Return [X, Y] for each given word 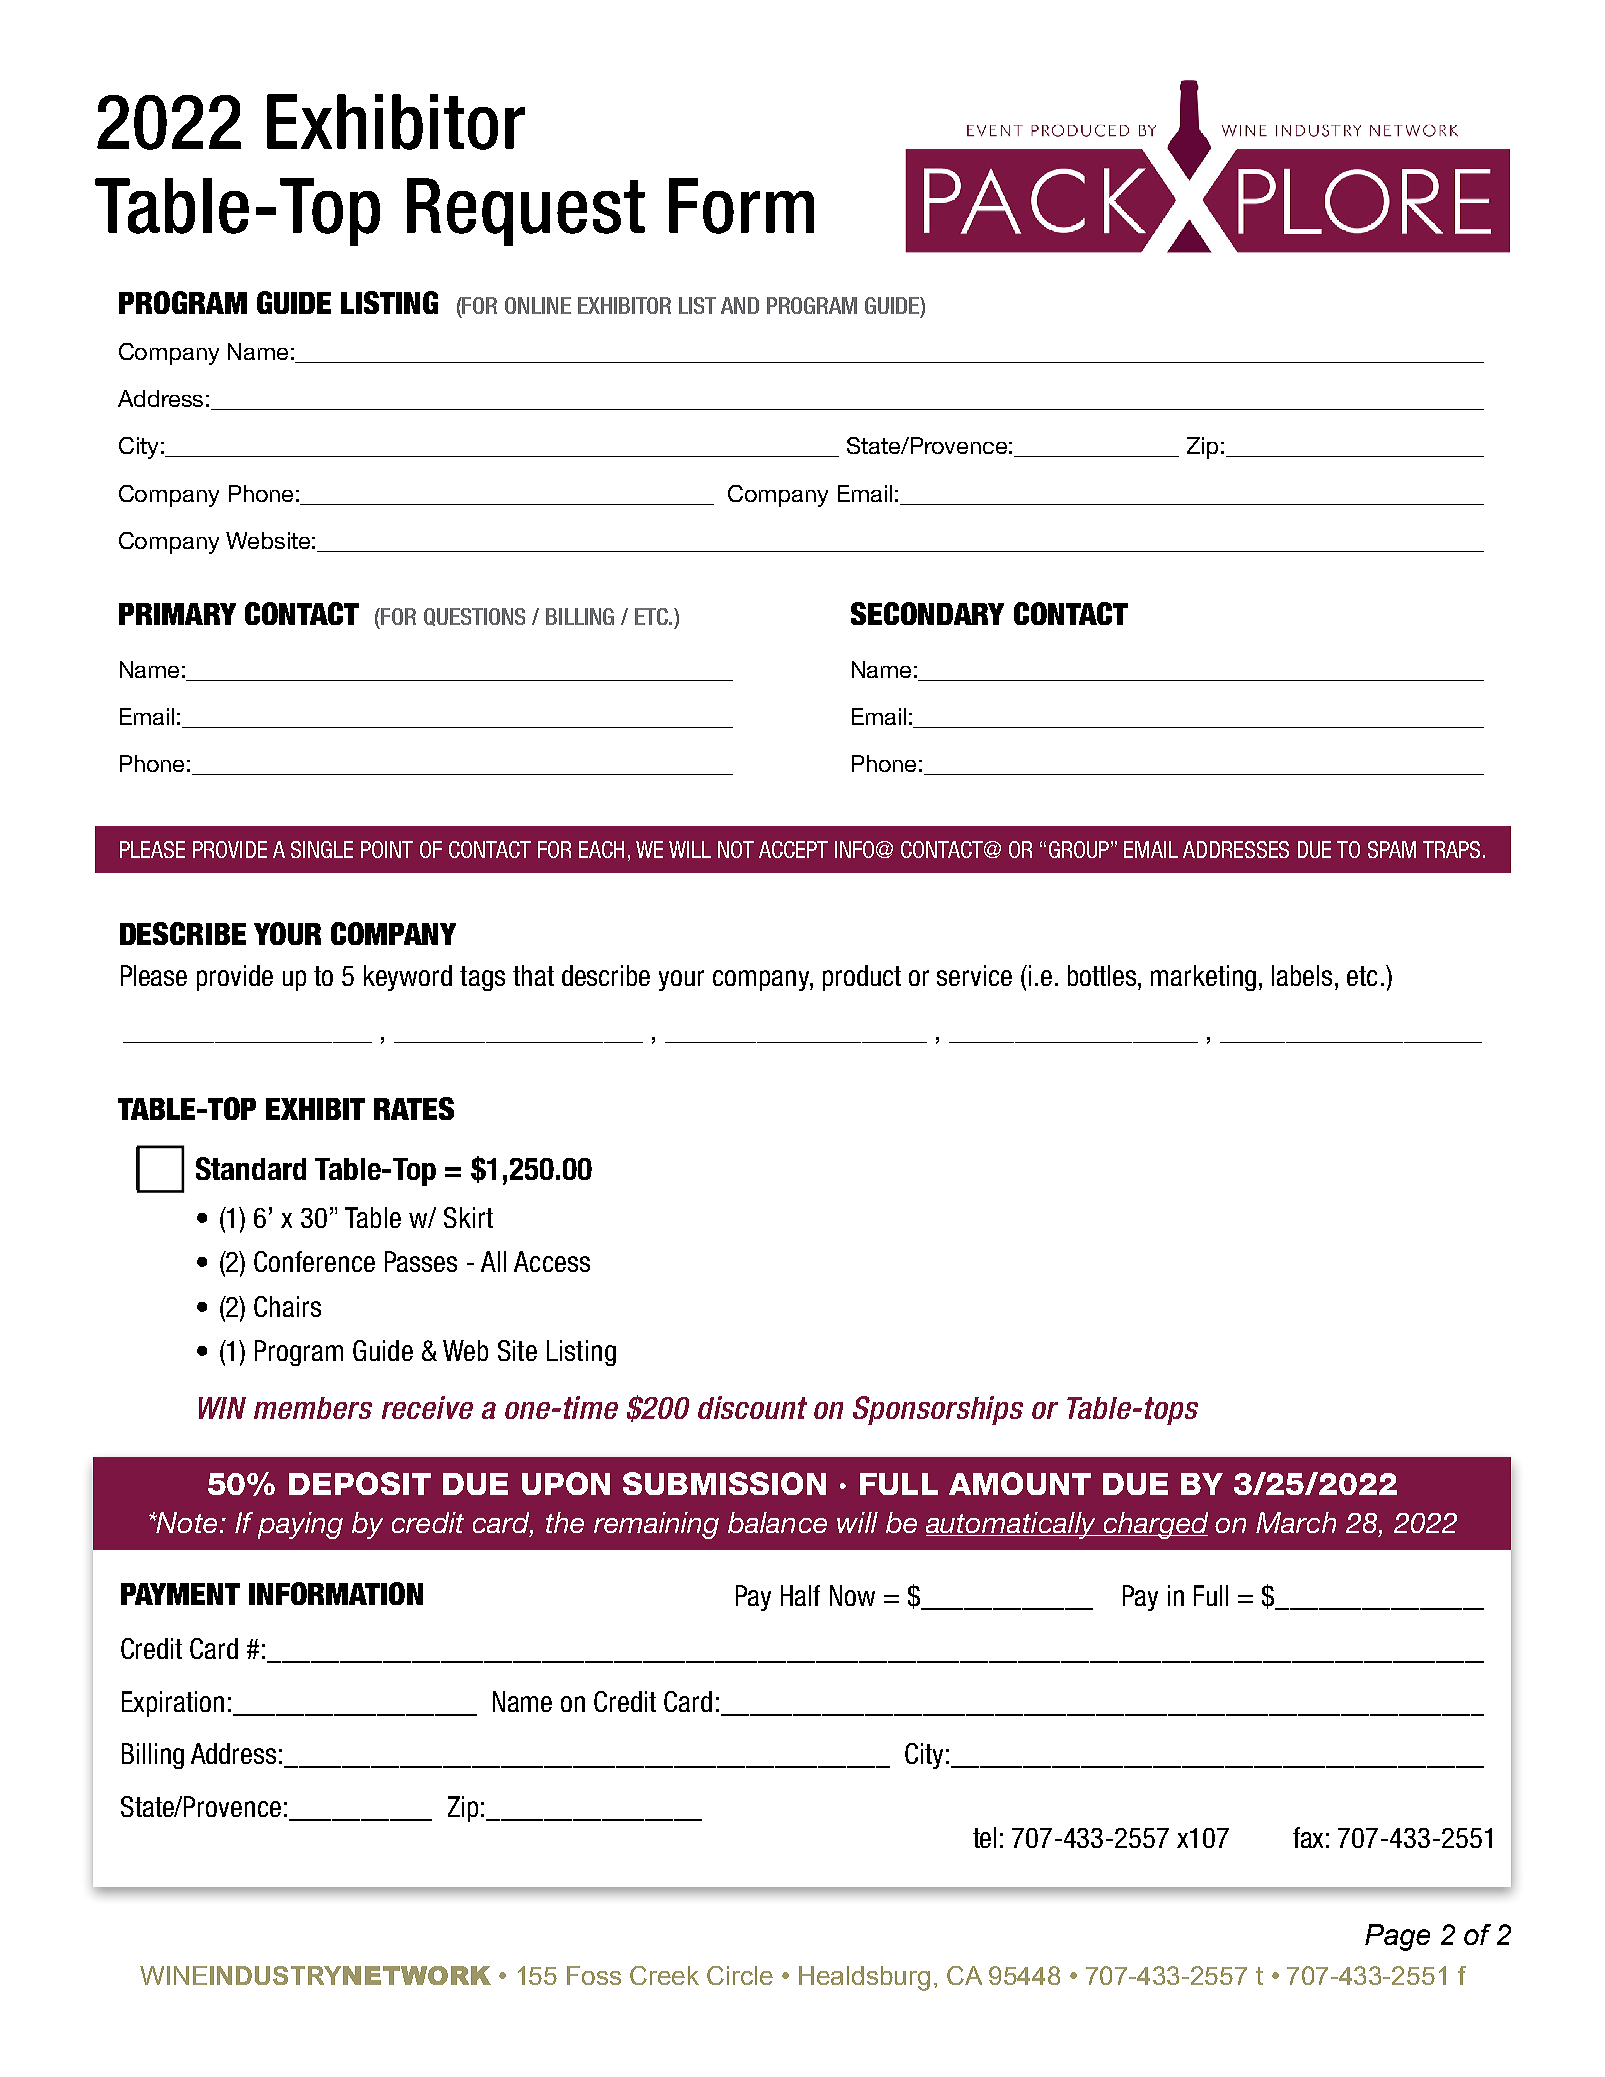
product [862, 978]
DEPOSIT [360, 1483]
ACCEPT [793, 849]
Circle [740, 1975]
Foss [594, 1975]
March [1296, 1522]
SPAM [1392, 849]
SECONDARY [927, 613]
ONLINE [538, 305]
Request [526, 212]
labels [1302, 975]
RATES [414, 1108]
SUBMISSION [724, 1483]
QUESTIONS [474, 617]
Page [1397, 1937]
